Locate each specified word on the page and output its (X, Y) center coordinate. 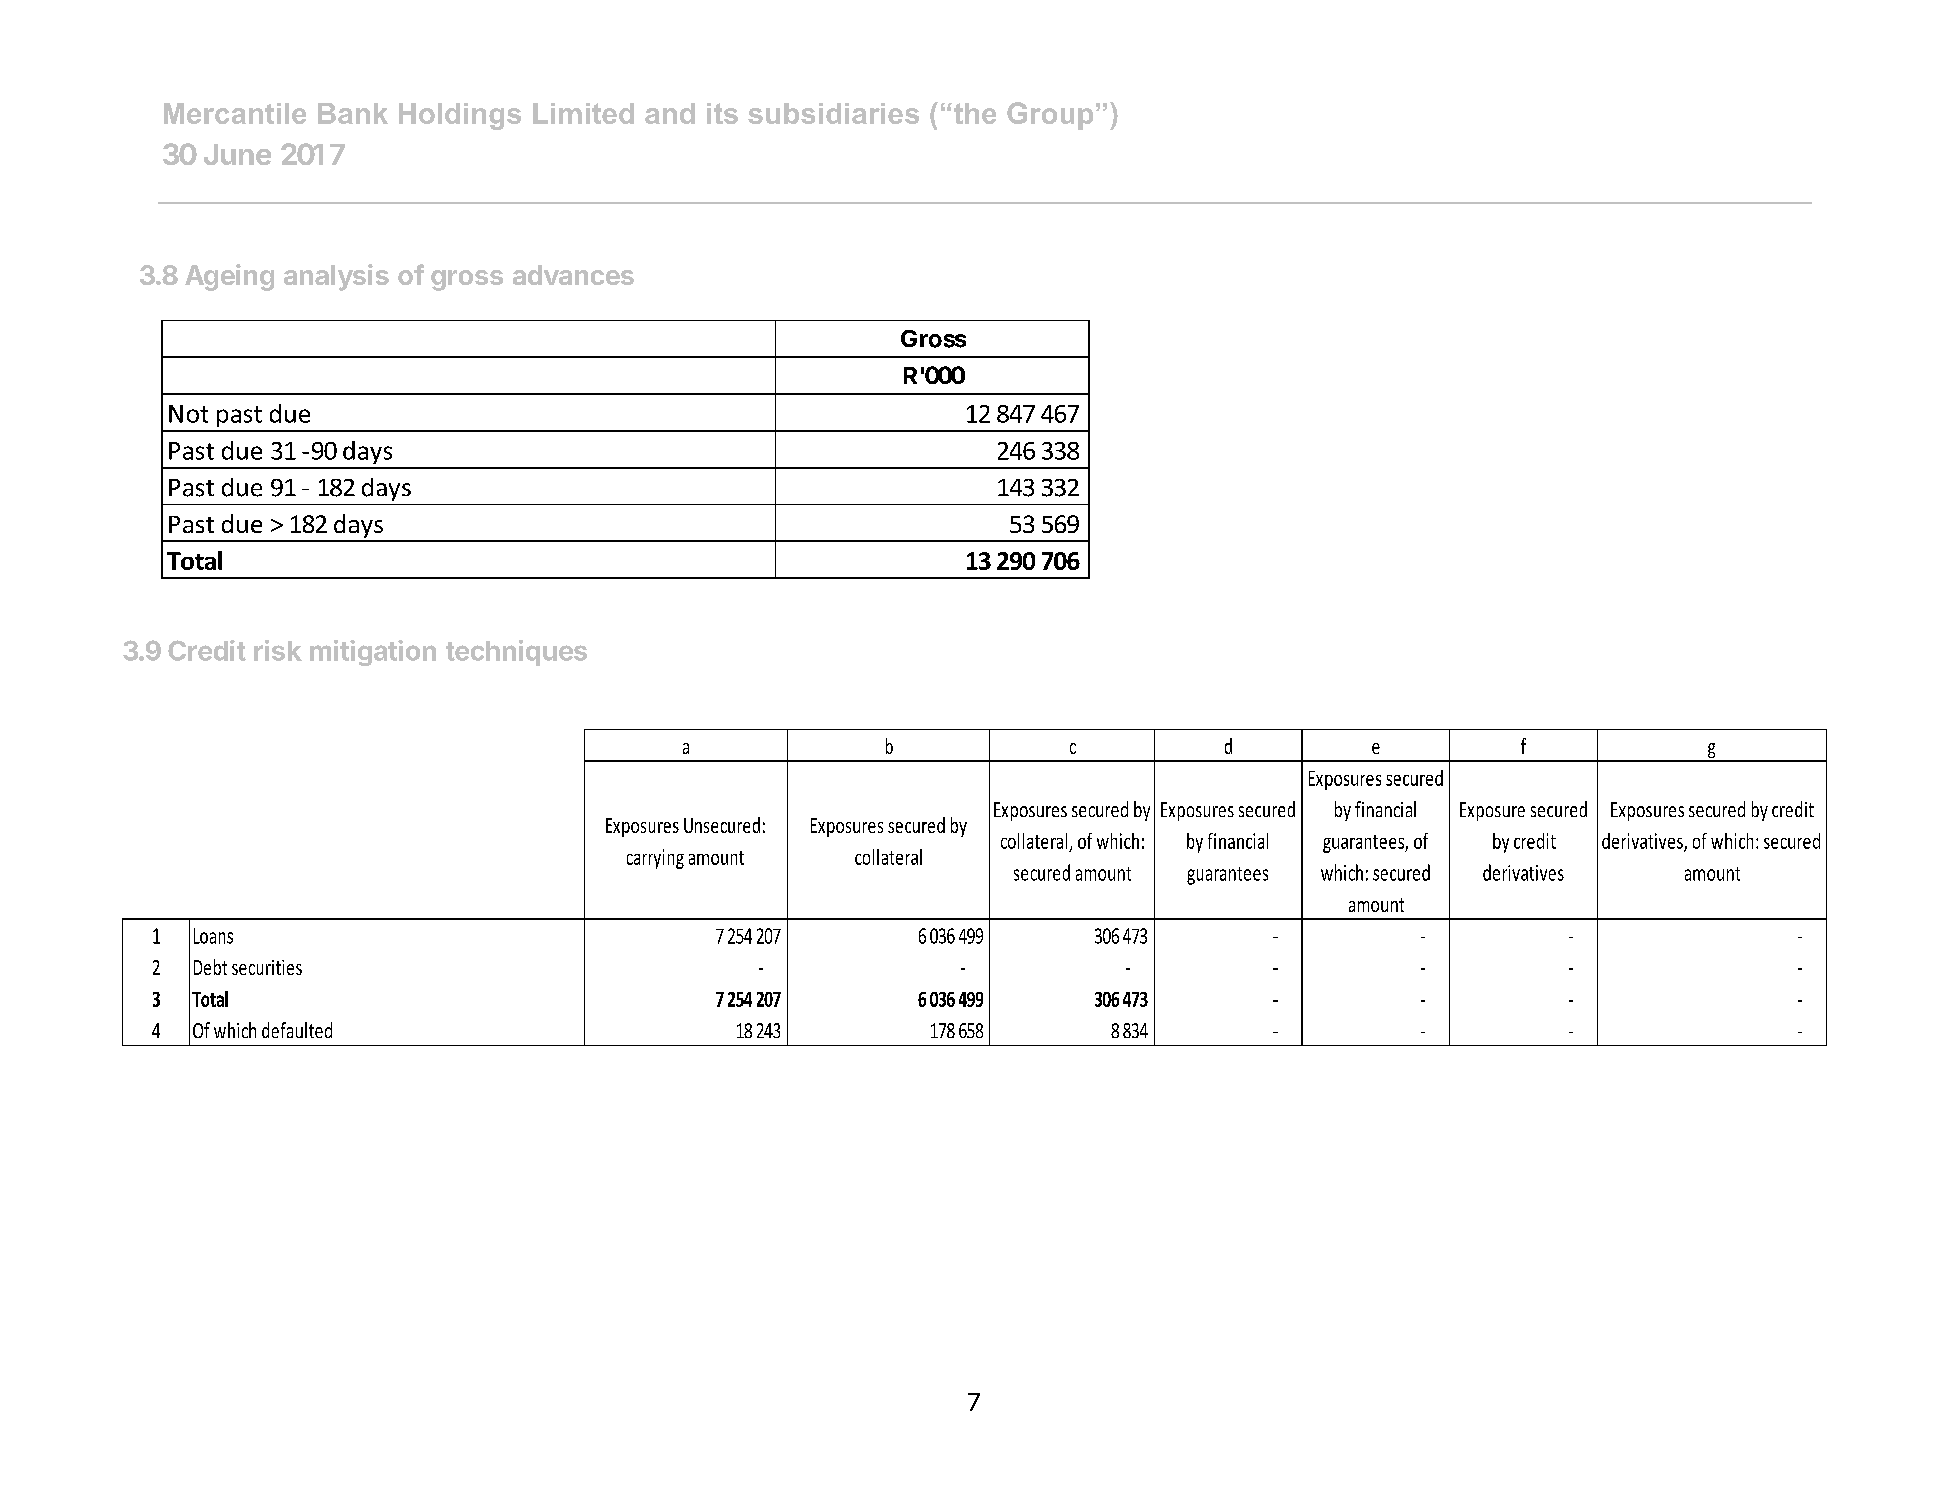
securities (267, 967)
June (237, 154)
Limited (583, 113)
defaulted (297, 1030)
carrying (655, 859)
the (973, 113)
